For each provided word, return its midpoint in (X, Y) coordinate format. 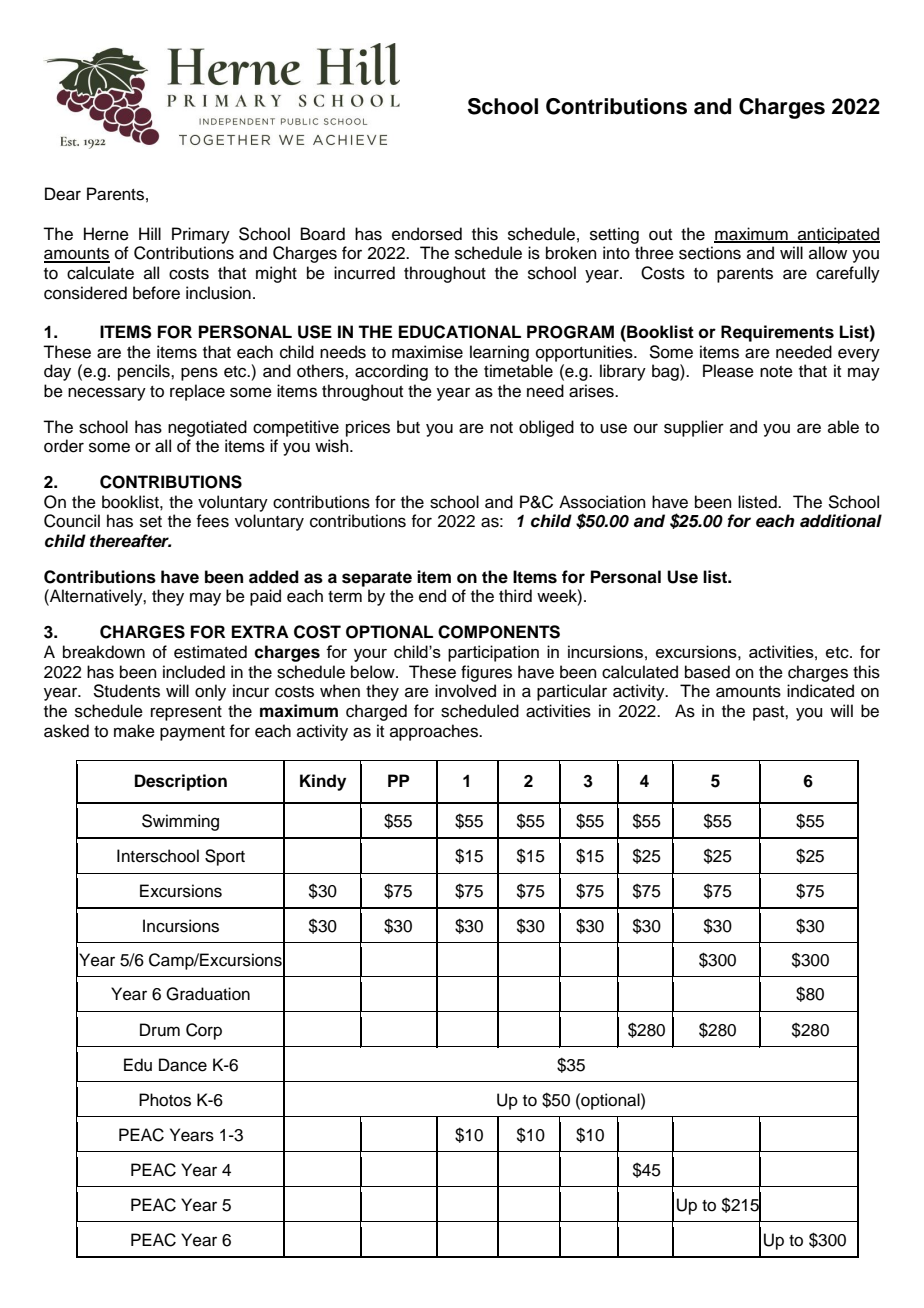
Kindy (323, 782)
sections (710, 253)
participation (493, 653)
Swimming (180, 822)
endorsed (427, 234)
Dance (183, 1065)
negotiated (207, 428)
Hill (150, 233)
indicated (820, 691)
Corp (204, 1031)
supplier (694, 428)
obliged (546, 428)
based (707, 672)
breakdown (104, 652)
